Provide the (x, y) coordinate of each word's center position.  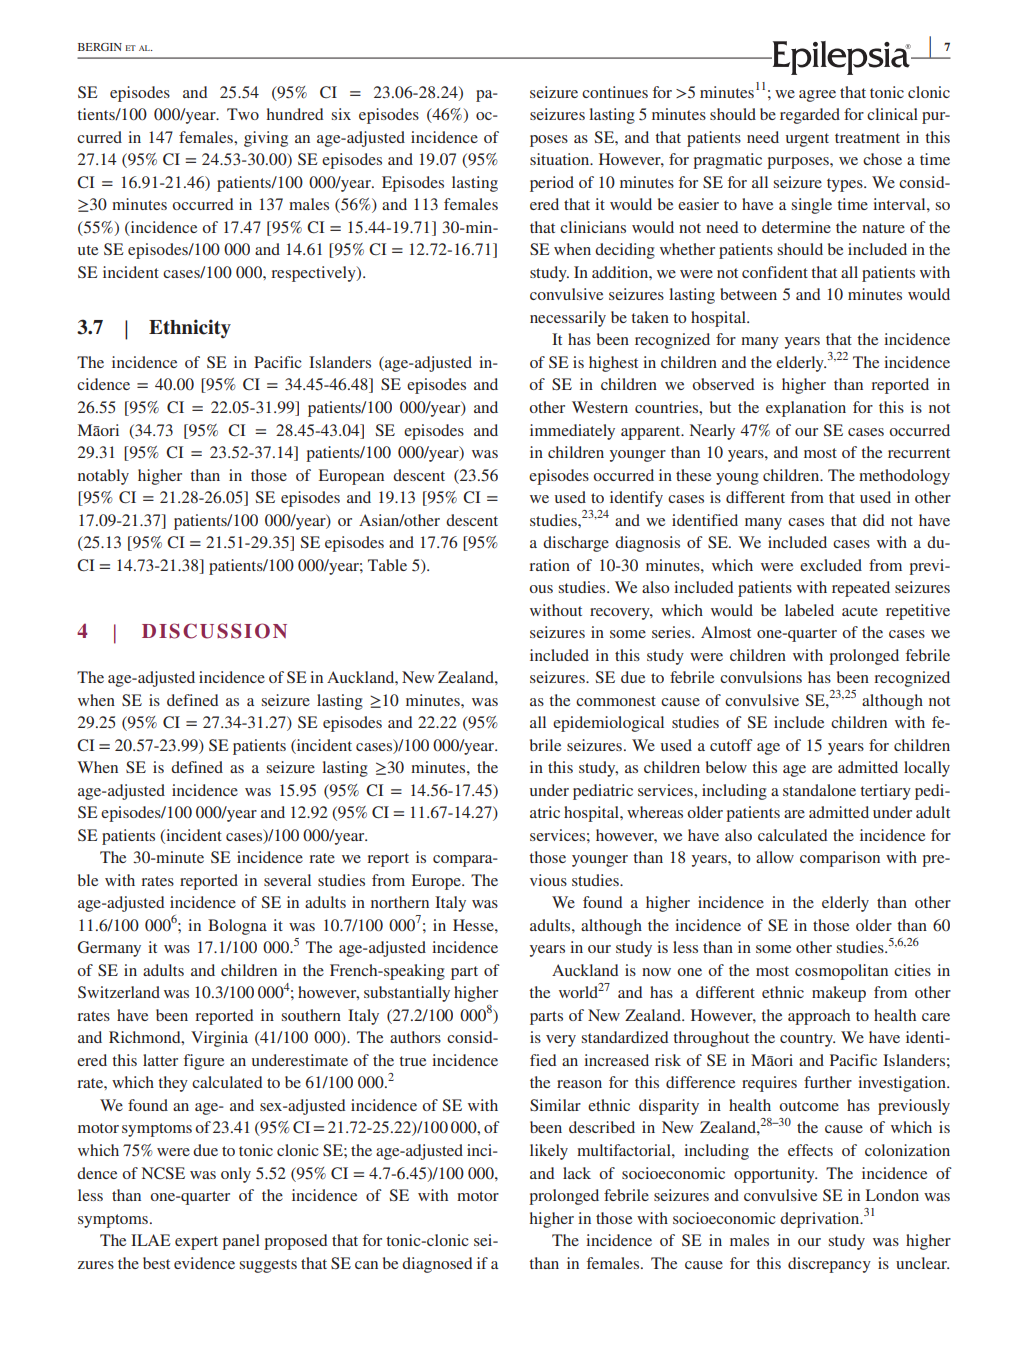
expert (196, 1243)
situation (561, 159)
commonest (616, 701)
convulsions (761, 677)
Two (243, 114)
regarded (810, 116)
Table (387, 565)
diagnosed (437, 1265)
